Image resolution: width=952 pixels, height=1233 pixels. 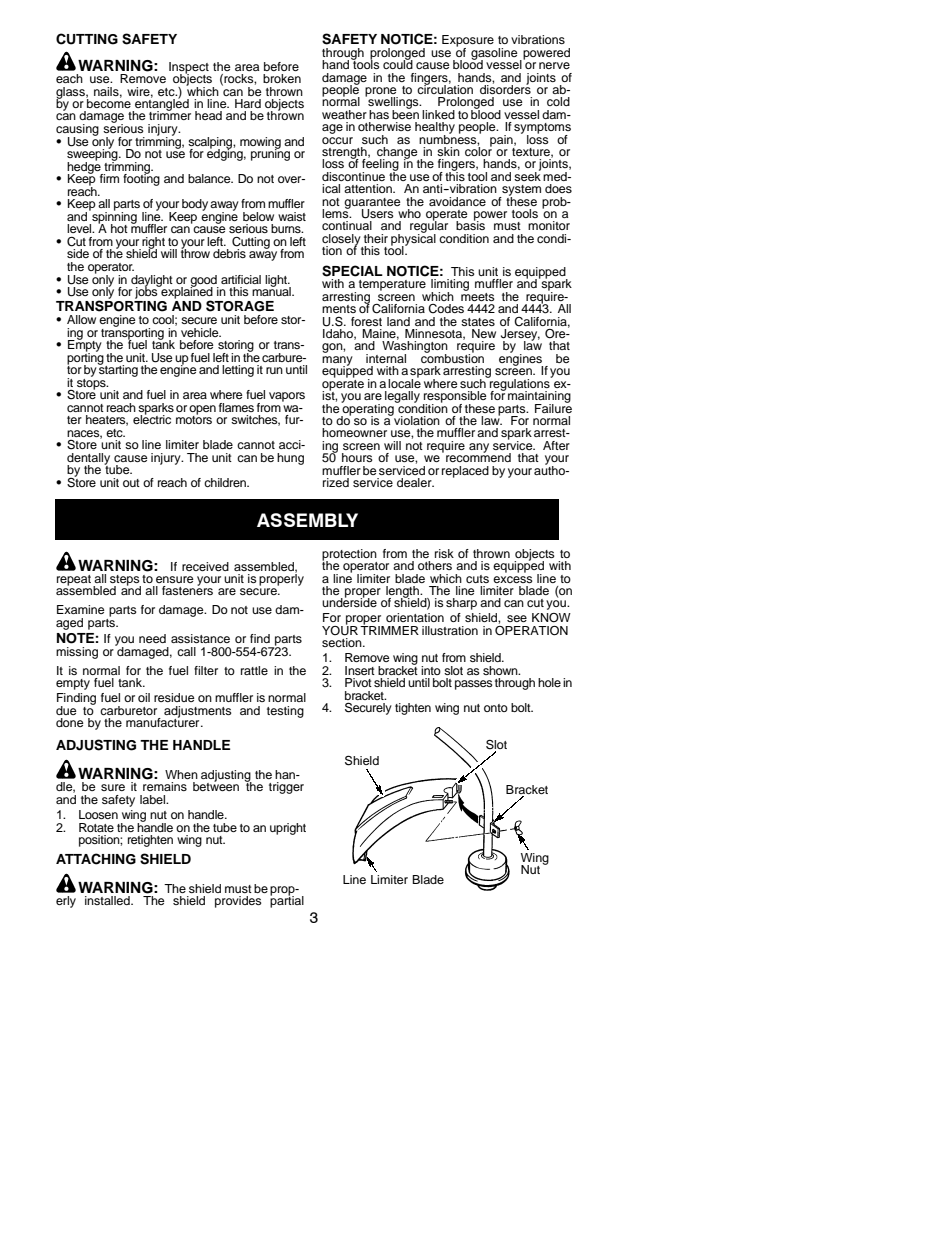 What do you see at coordinates (285, 712) in the document?
I see `testing` at bounding box center [285, 712].
